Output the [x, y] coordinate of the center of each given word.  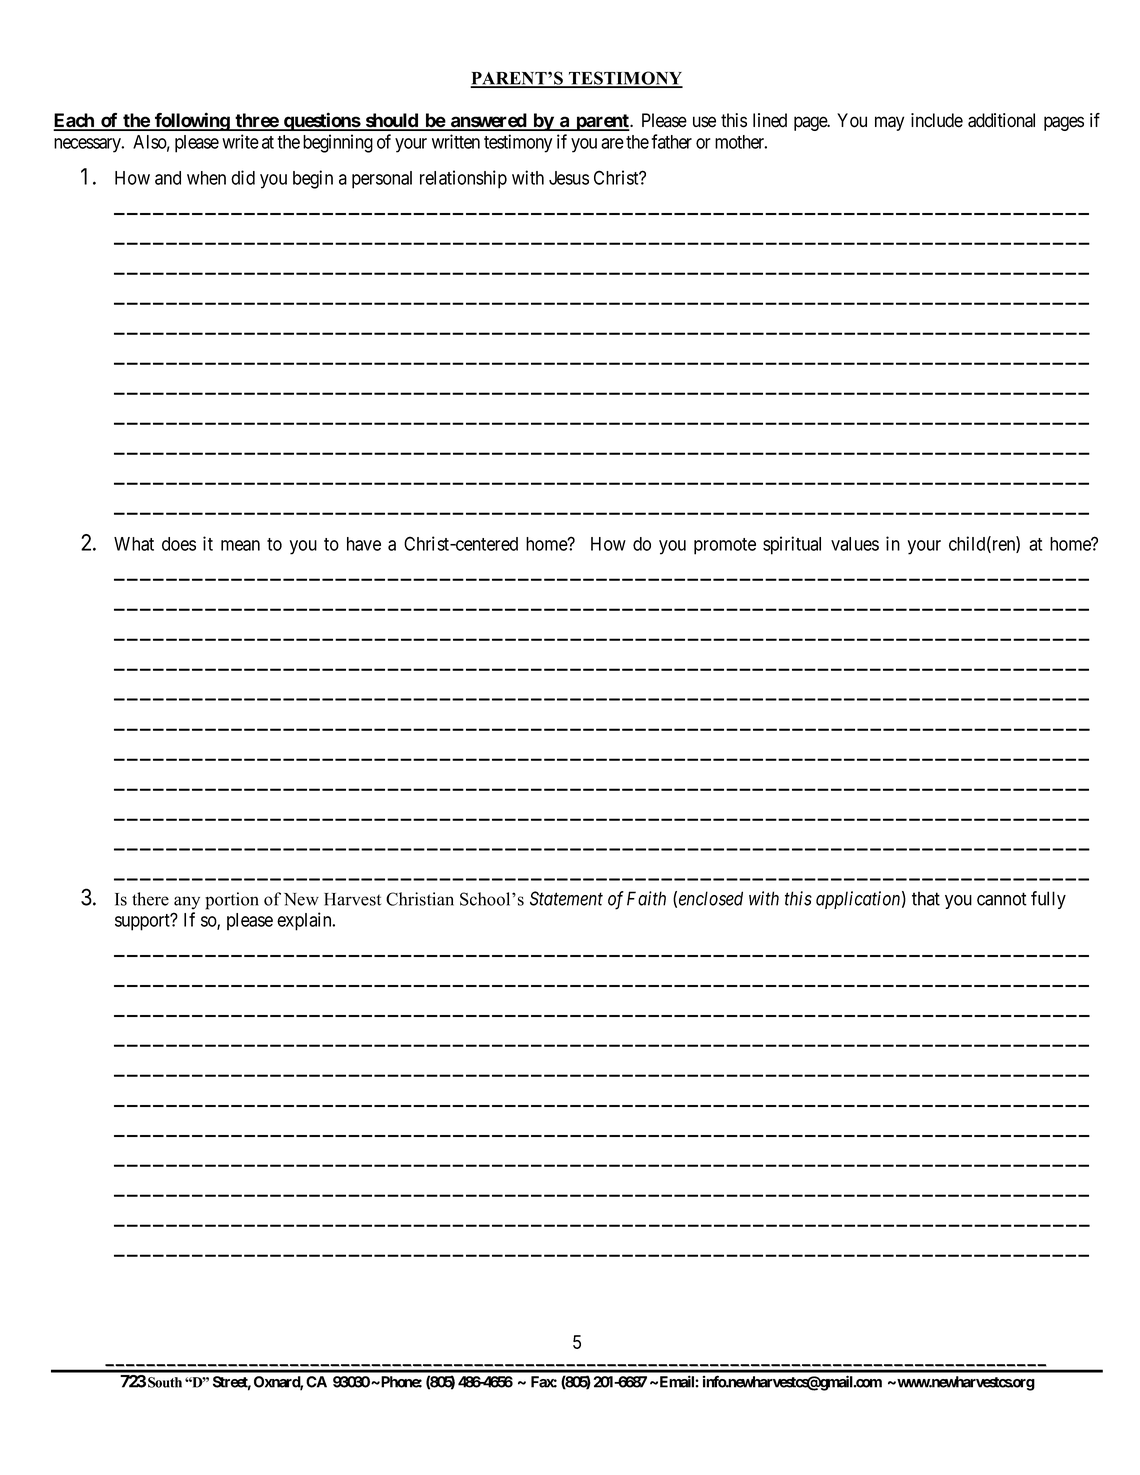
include [937, 120]
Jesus [569, 178]
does [179, 544]
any [187, 903]
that [926, 898]
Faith [646, 898]
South [165, 1382]
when [206, 178]
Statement [566, 898]
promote [725, 546]
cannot [1002, 899]
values [855, 544]
